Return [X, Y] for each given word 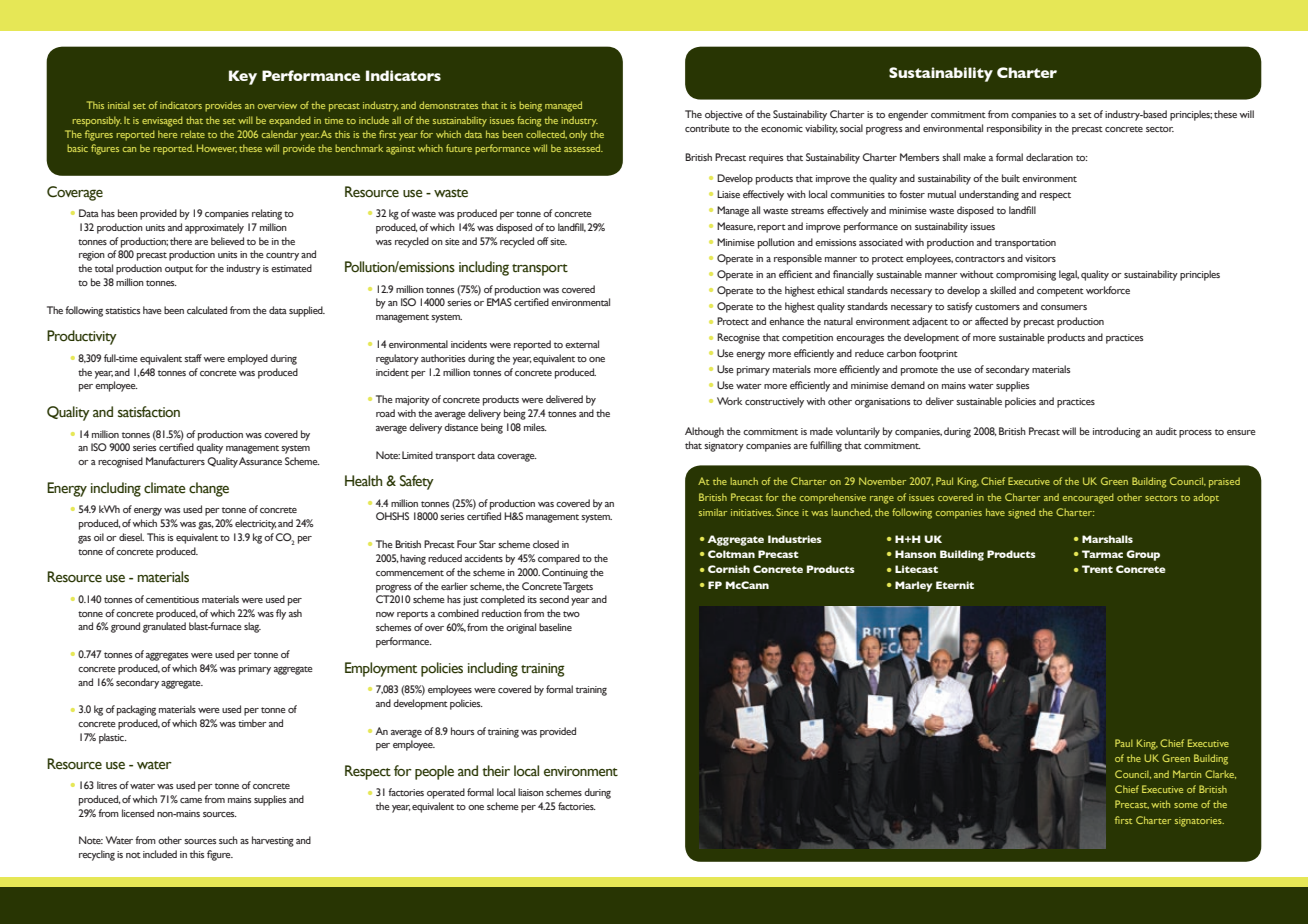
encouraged [1088, 498]
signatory [724, 447]
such [228, 840]
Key [243, 77]
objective [724, 115]
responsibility [1014, 129]
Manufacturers [175, 461]
